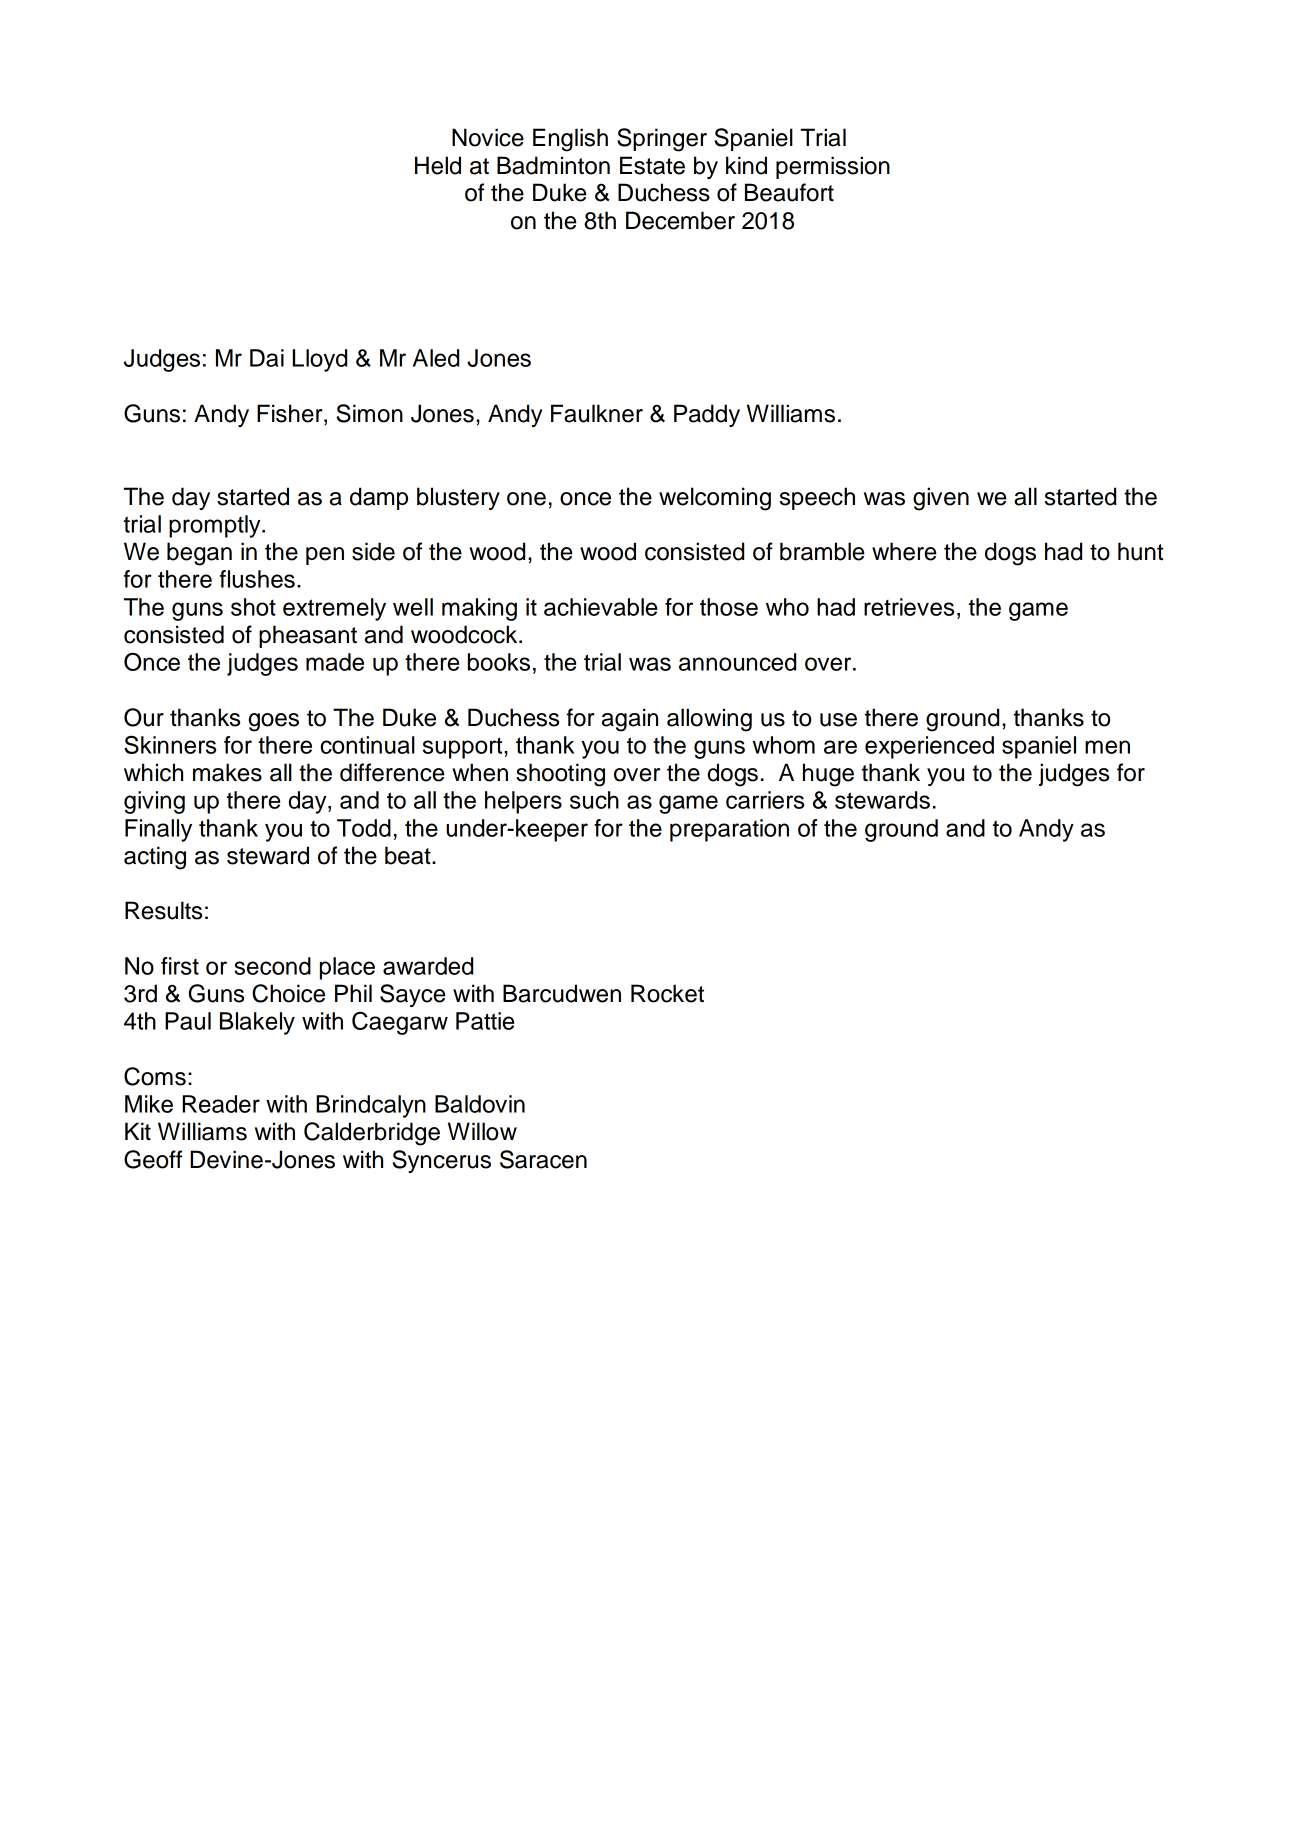  Describe the element at coordinates (485, 1021) in the screenshot. I see `Pattie` at that location.
